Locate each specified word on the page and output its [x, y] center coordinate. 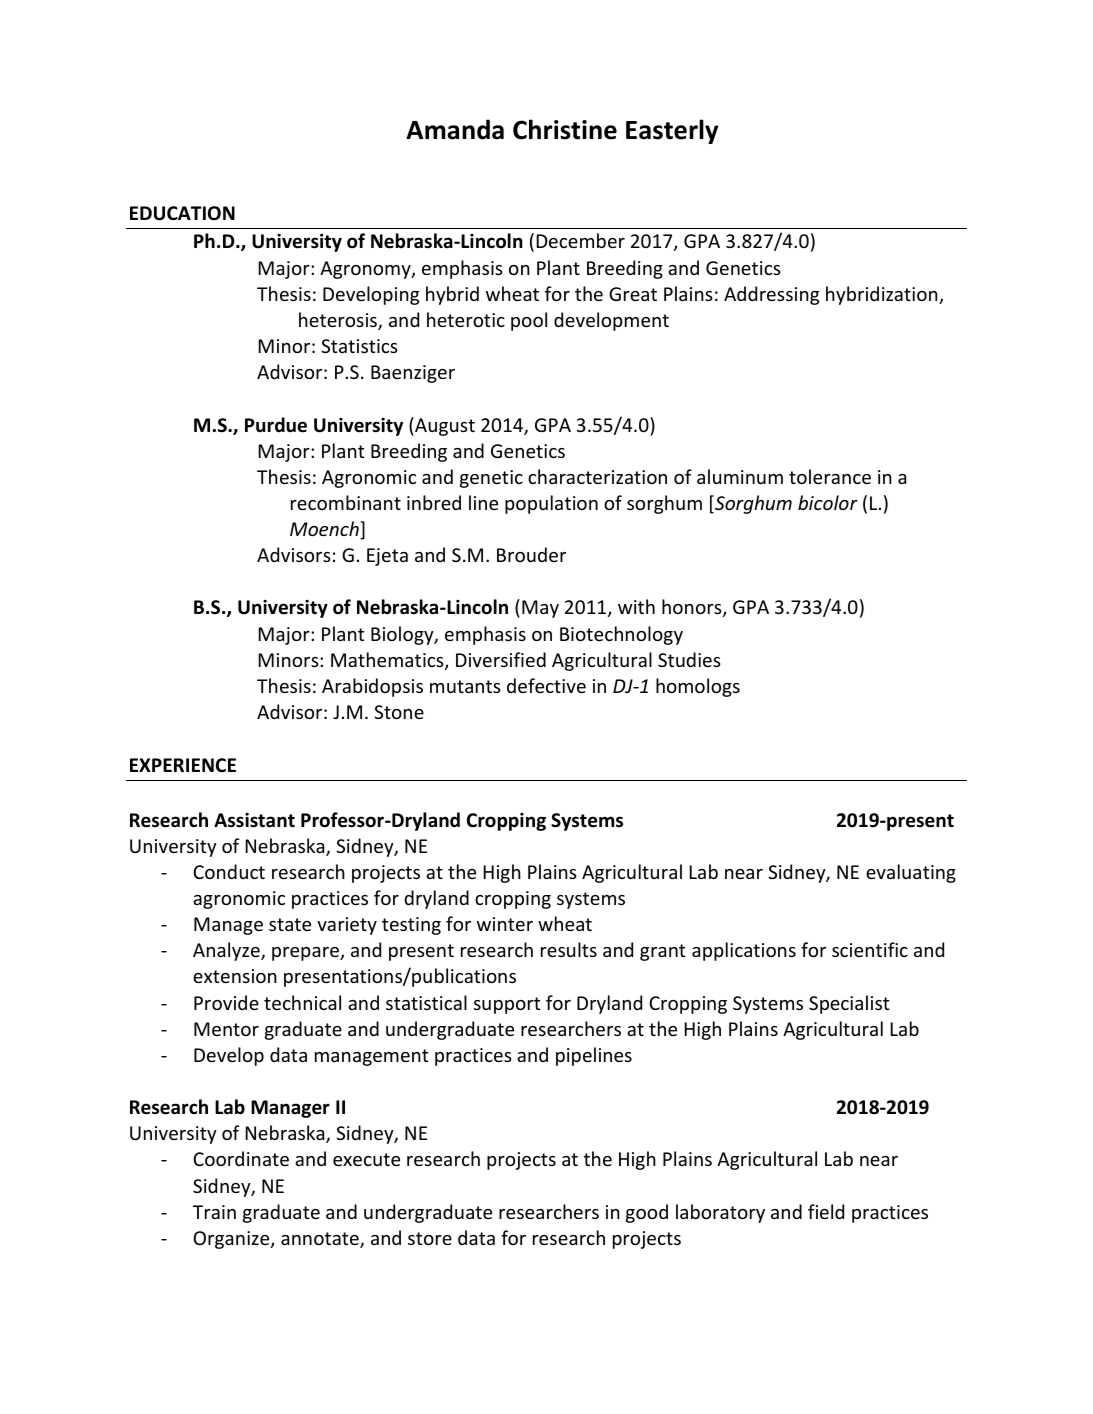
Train [214, 1212]
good [647, 1213]
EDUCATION [182, 213]
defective [546, 685]
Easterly [672, 131]
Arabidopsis [372, 687]
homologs [698, 687]
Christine [565, 129]
